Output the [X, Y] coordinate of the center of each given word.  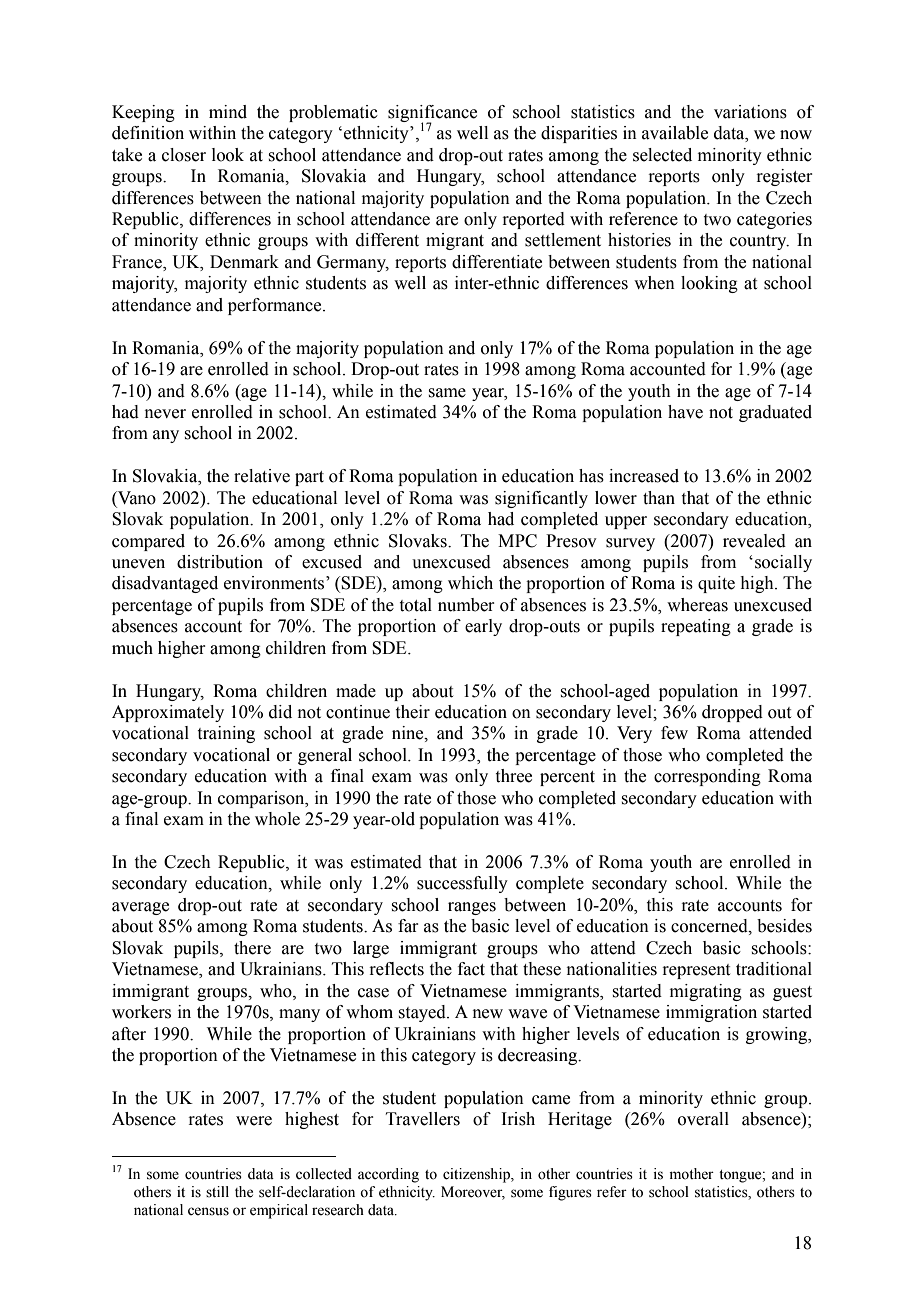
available [675, 133]
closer [184, 155]
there [252, 948]
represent [696, 971]
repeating [696, 627]
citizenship [477, 1175]
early [483, 627]
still [217, 1192]
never [165, 414]
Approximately [168, 713]
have [685, 412]
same [447, 393]
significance [432, 114]
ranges [472, 908]
